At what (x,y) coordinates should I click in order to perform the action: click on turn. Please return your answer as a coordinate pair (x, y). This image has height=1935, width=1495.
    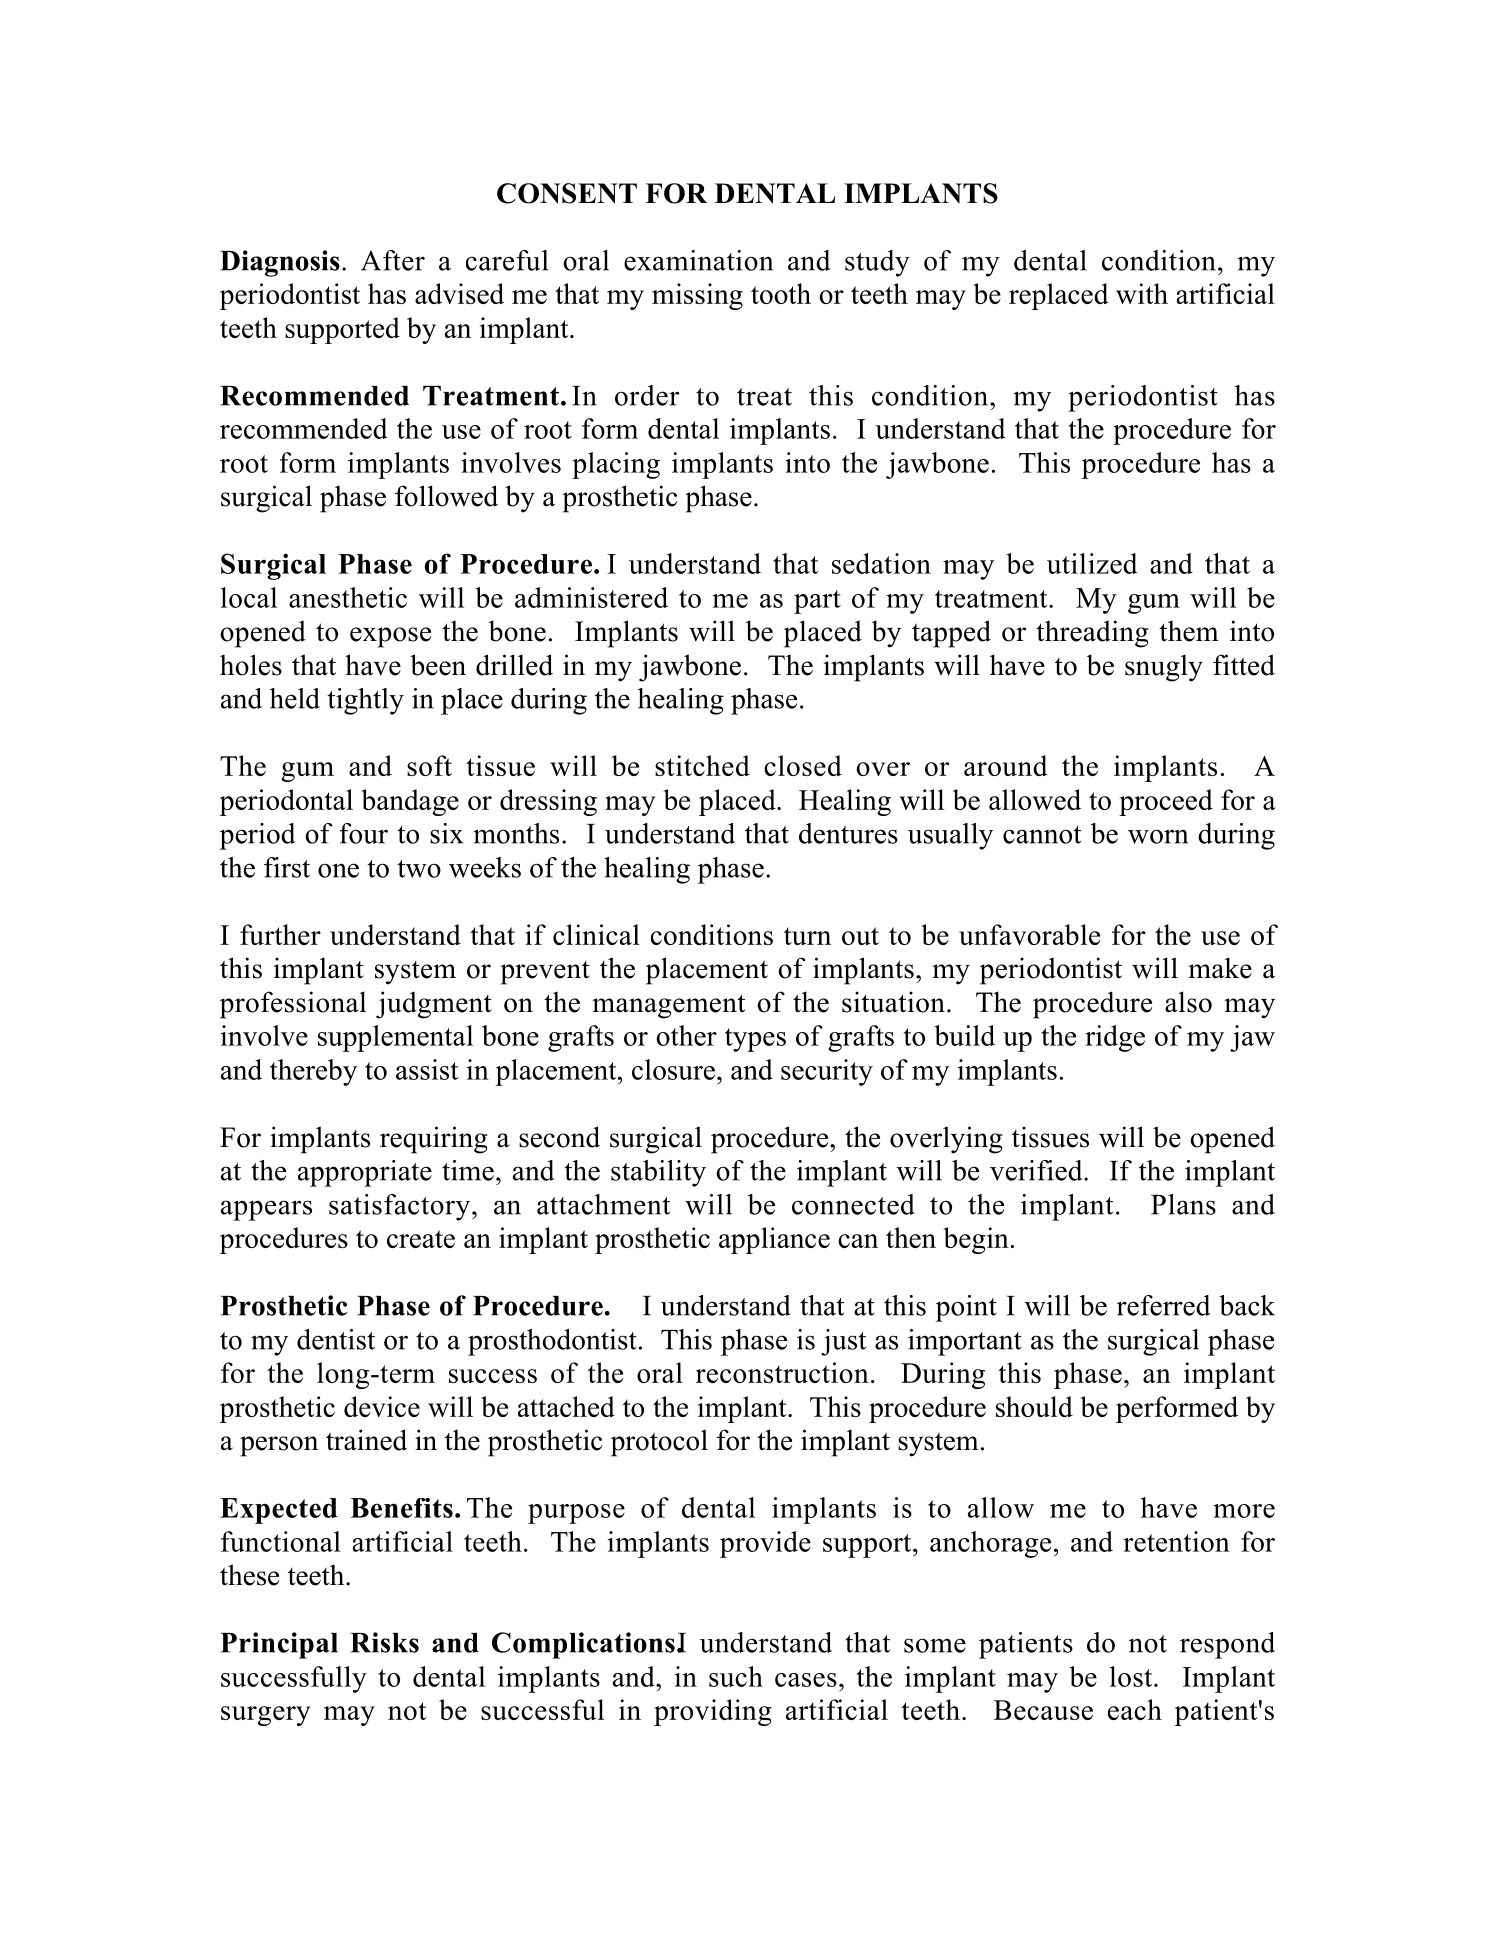
    Looking at the image, I should click on (807, 936).
